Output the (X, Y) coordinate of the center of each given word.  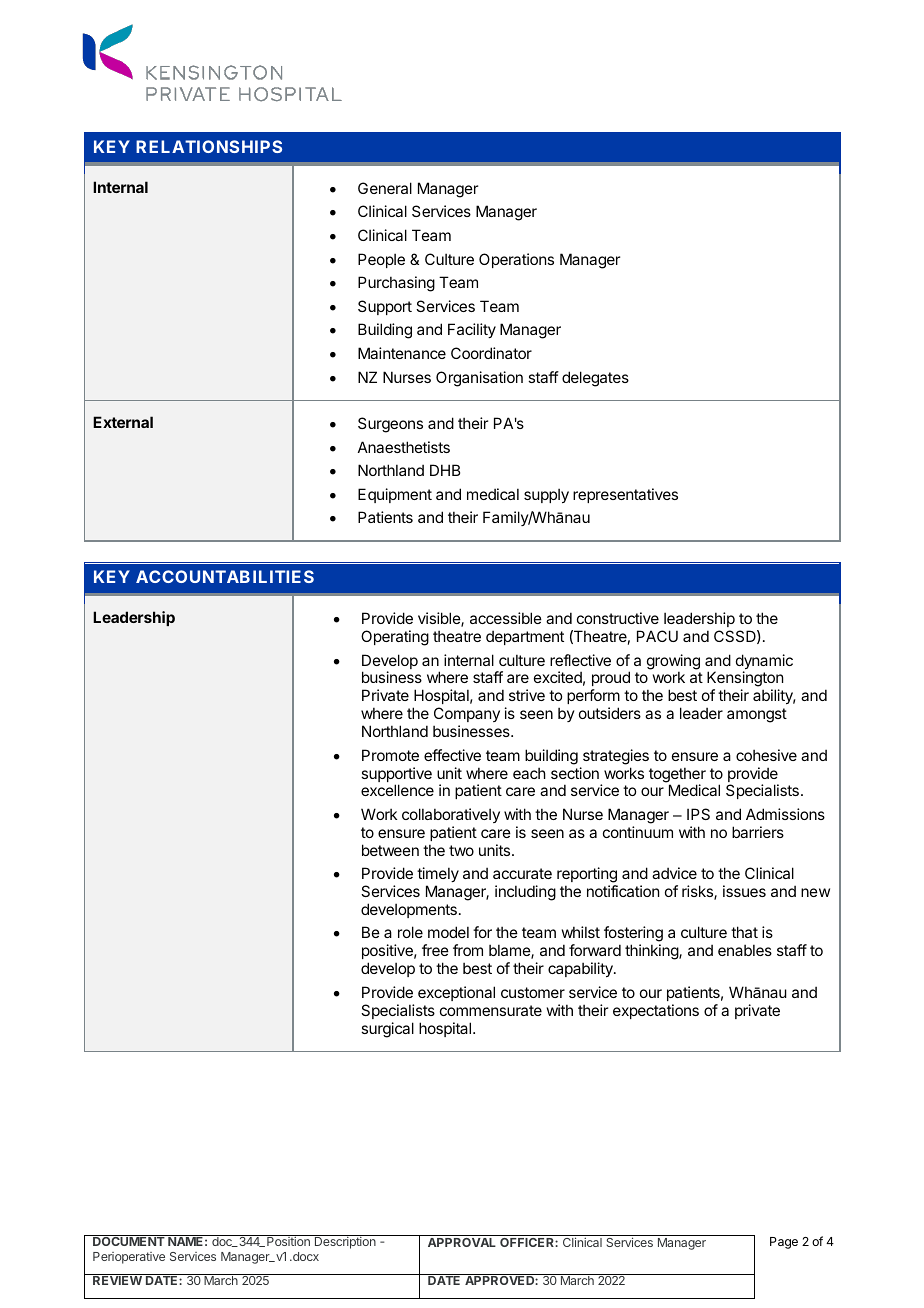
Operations (516, 260)
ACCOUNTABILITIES (225, 576)
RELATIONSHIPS (209, 146)
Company (467, 714)
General (385, 188)
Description (345, 1243)
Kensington (745, 680)
